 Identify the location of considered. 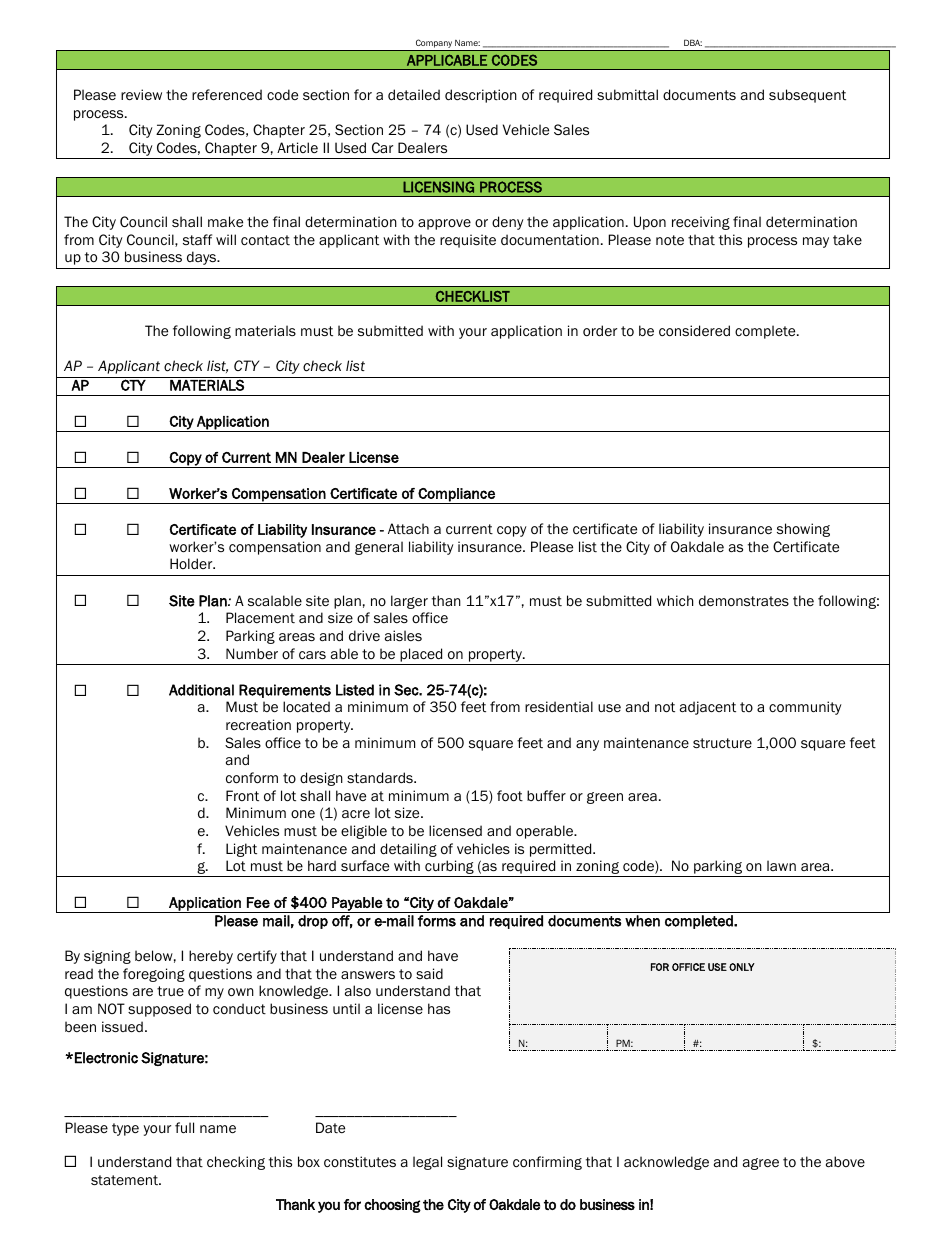
(694, 331).
